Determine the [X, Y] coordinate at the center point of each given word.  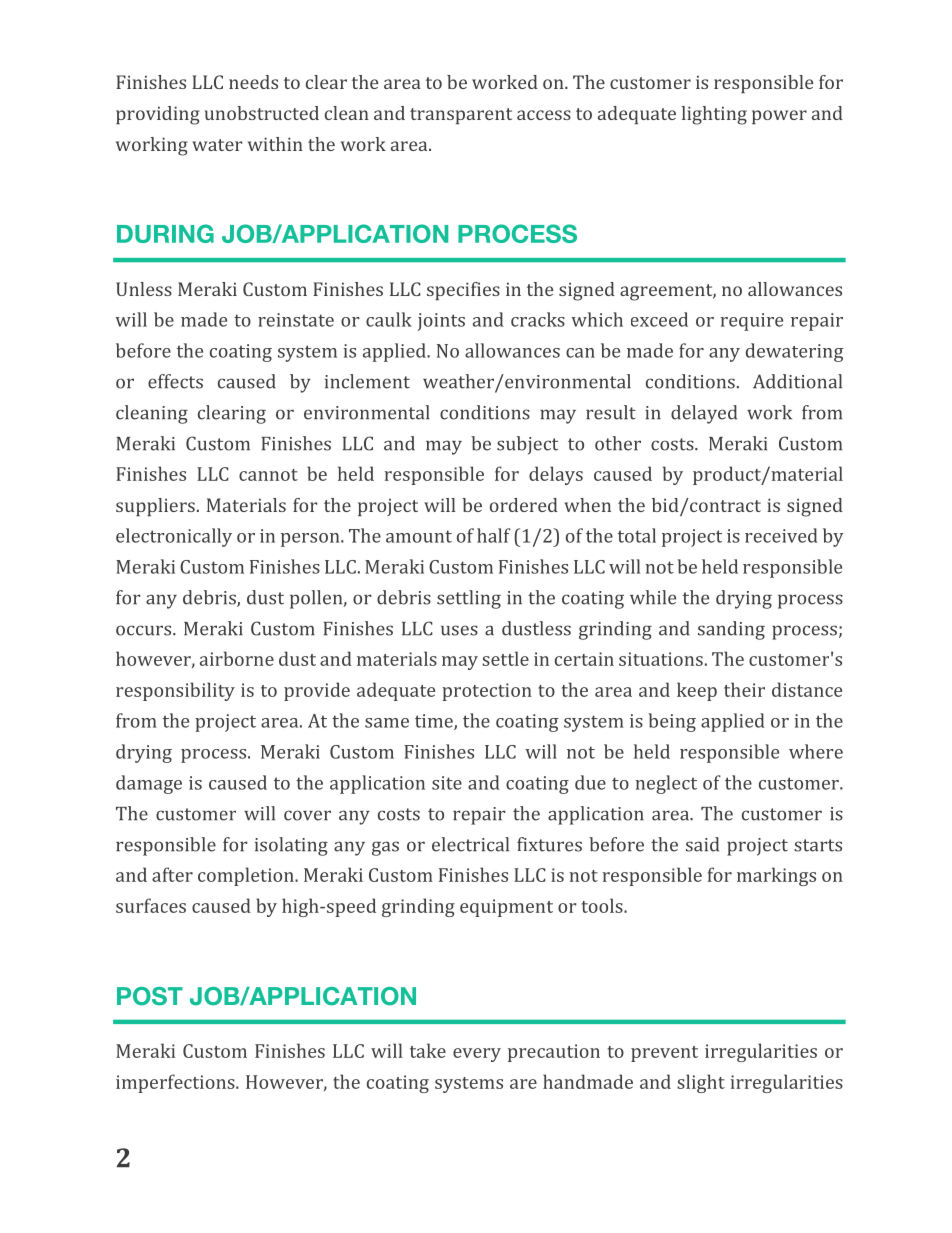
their [744, 689]
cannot [268, 475]
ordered [524, 505]
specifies [463, 291]
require [751, 322]
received [781, 535]
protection [487, 692]
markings [776, 876]
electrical [470, 844]
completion [247, 876]
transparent [461, 116]
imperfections [176, 1083]
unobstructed [262, 113]
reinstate [296, 320]
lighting [714, 115]
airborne [237, 658]
